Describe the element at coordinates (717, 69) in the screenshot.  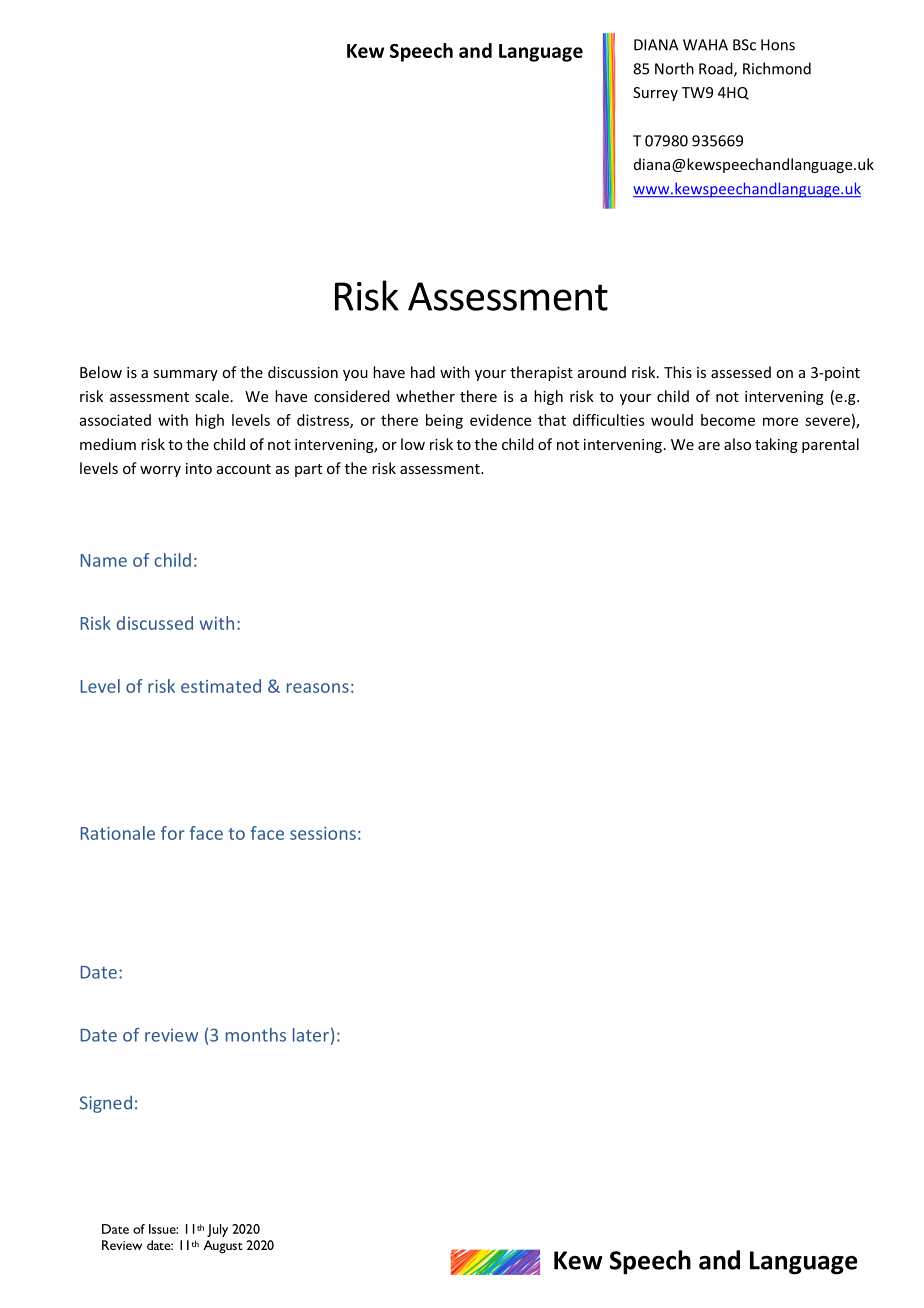
I see `Road` at that location.
